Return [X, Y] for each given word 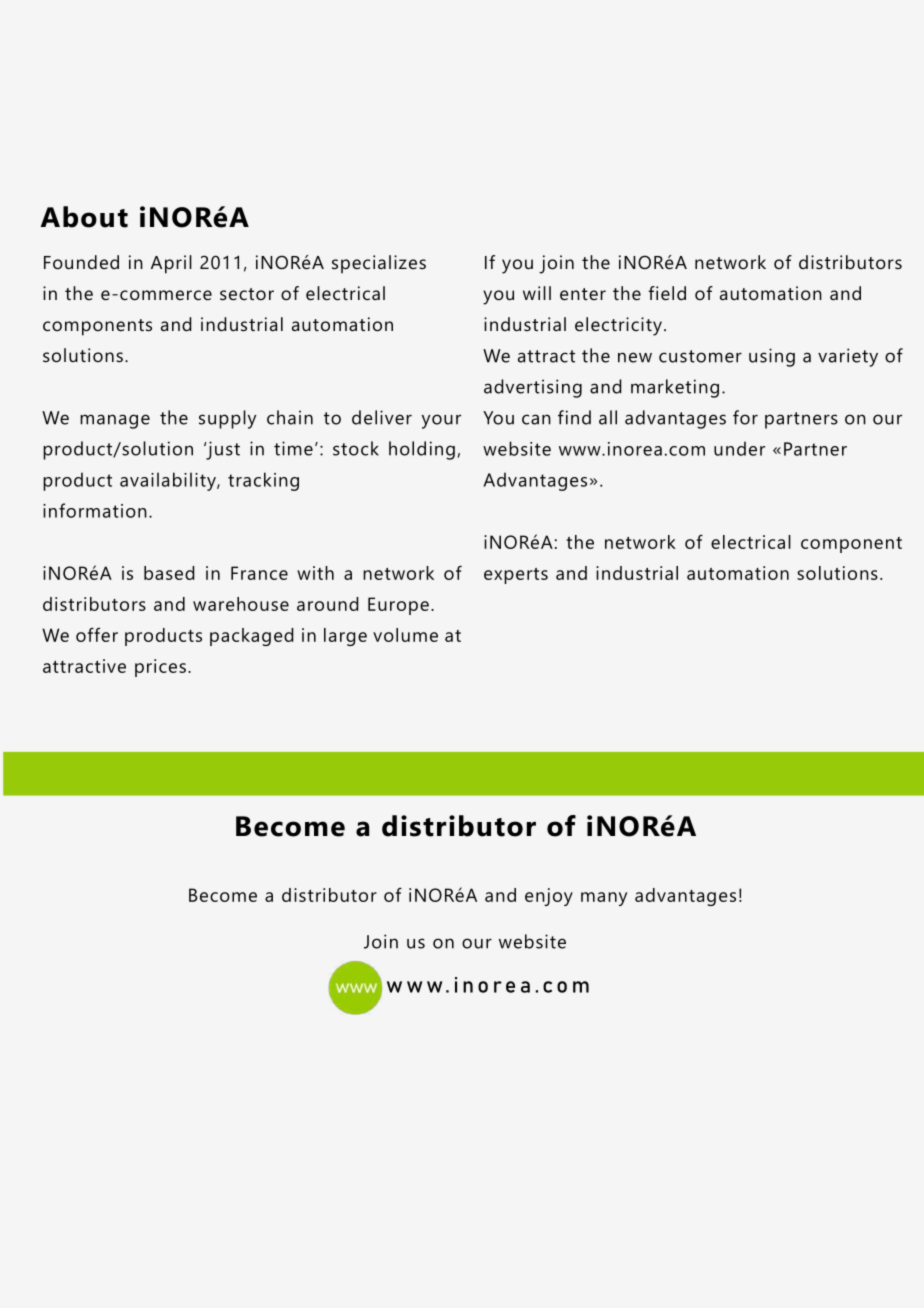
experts [516, 576]
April [171, 264]
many [604, 899]
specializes [379, 264]
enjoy [549, 897]
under [739, 448]
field [667, 293]
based [169, 573]
